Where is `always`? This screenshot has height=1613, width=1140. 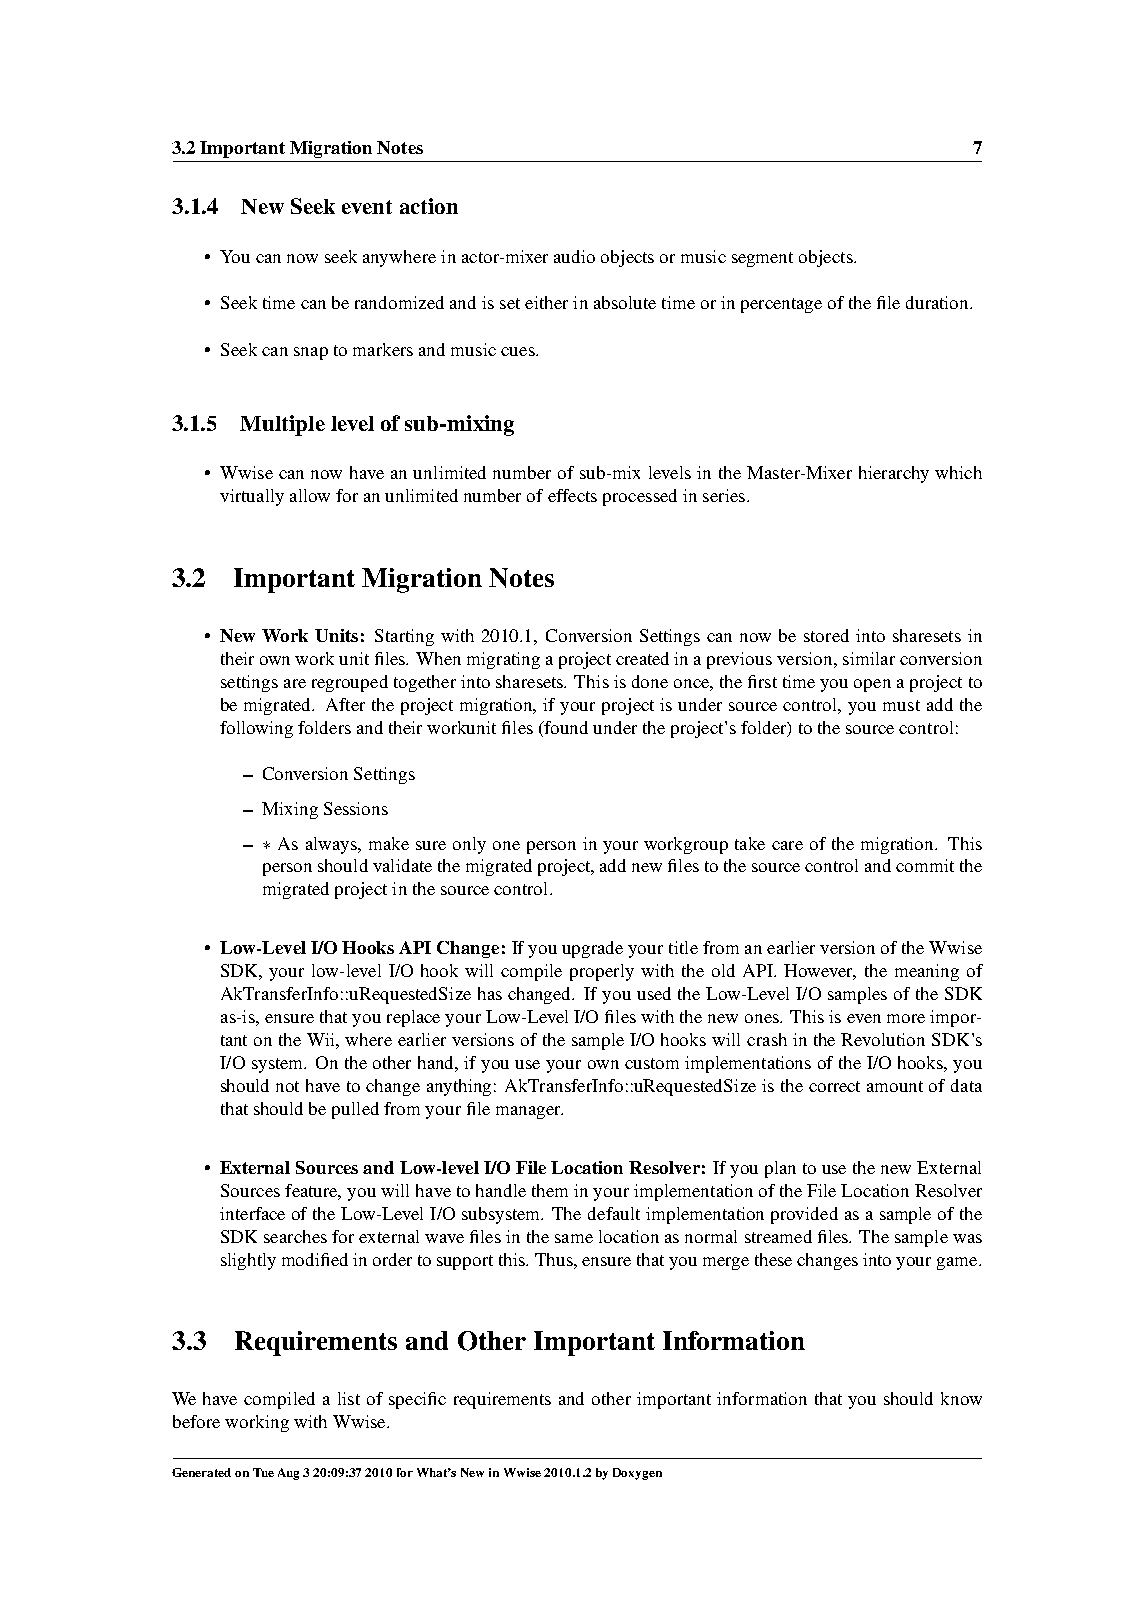
always is located at coordinates (332, 845).
